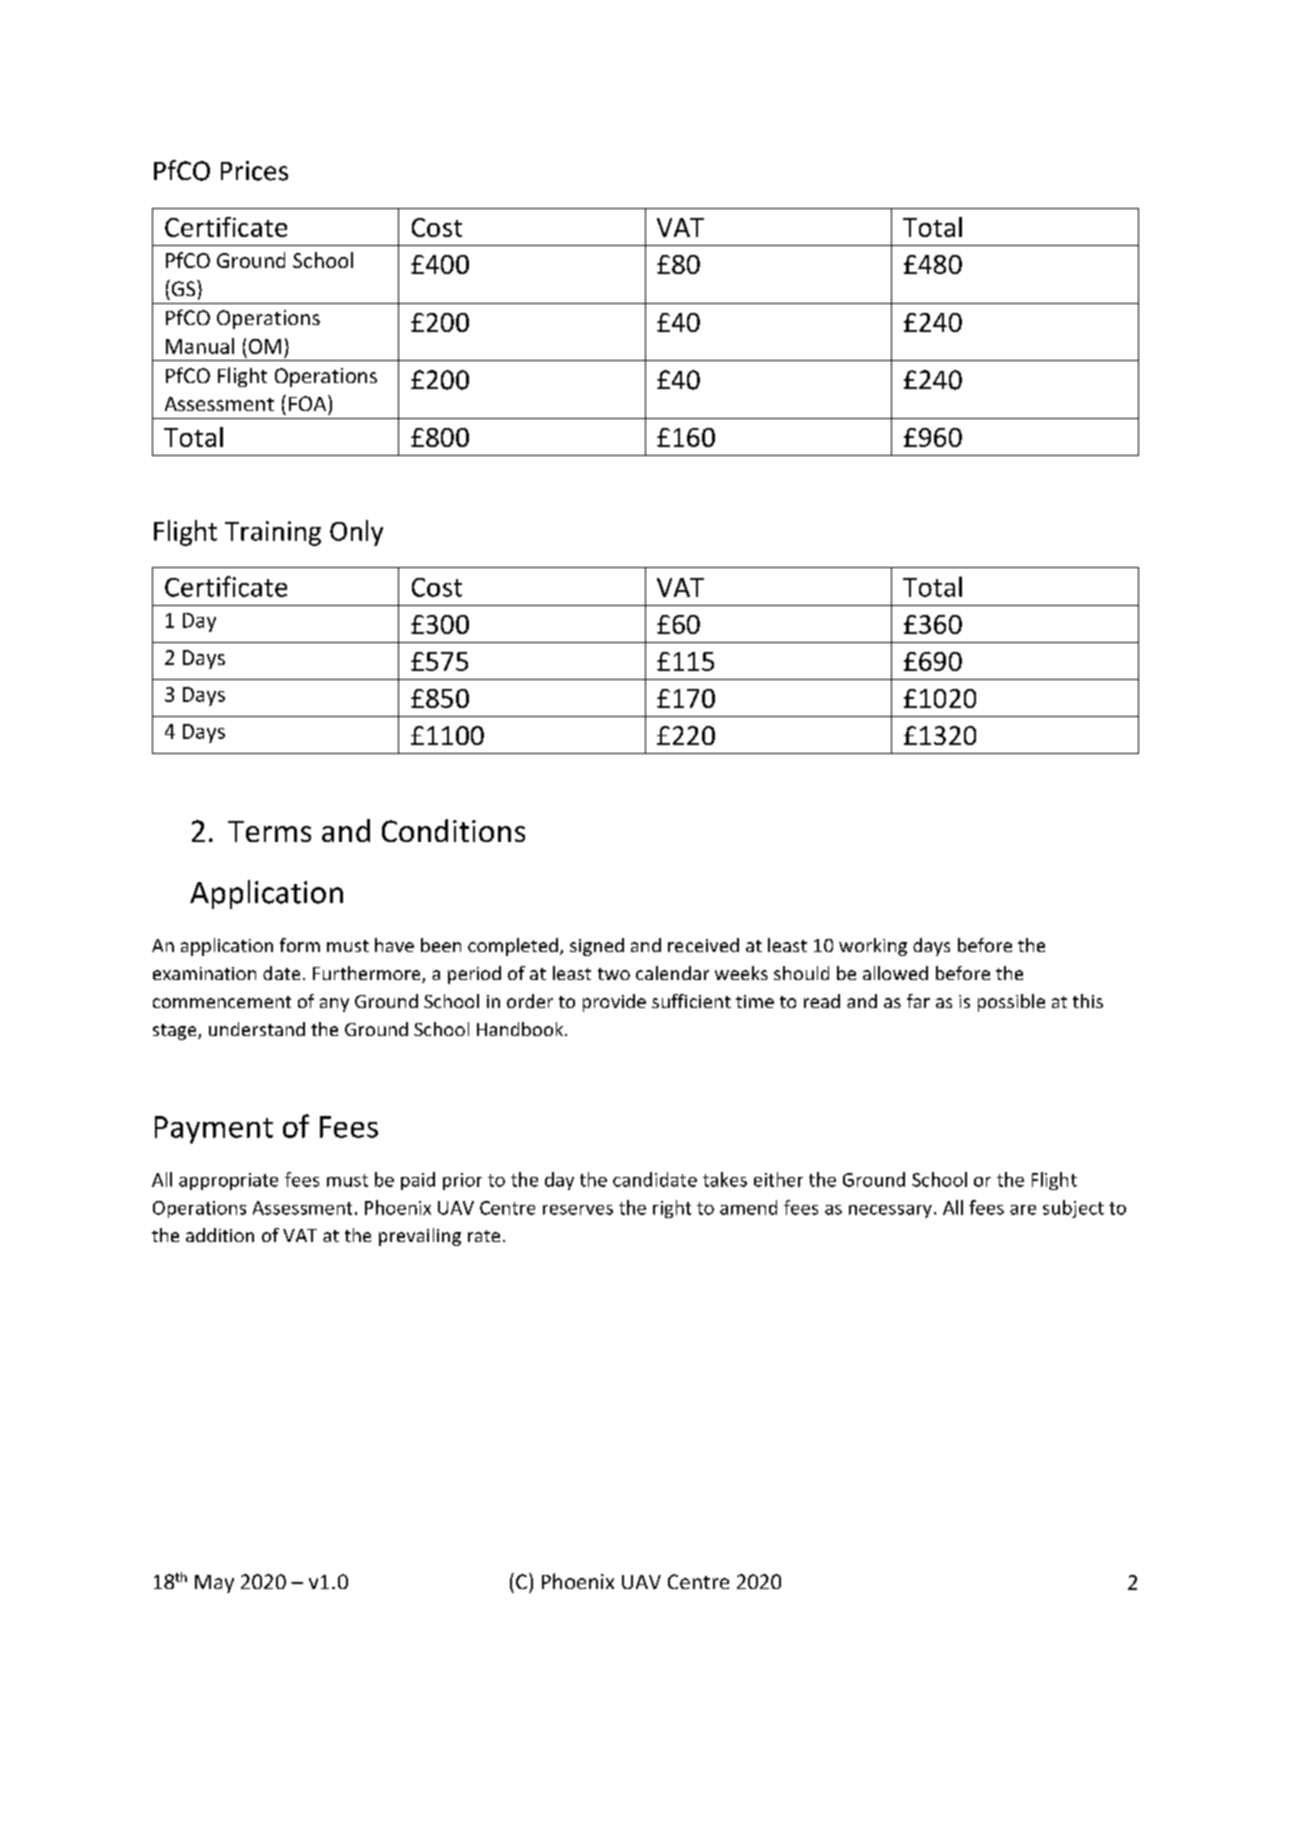 The height and width of the document is (1824, 1290). Describe the element at coordinates (254, 171) in the document. I see `Prices` at that location.
